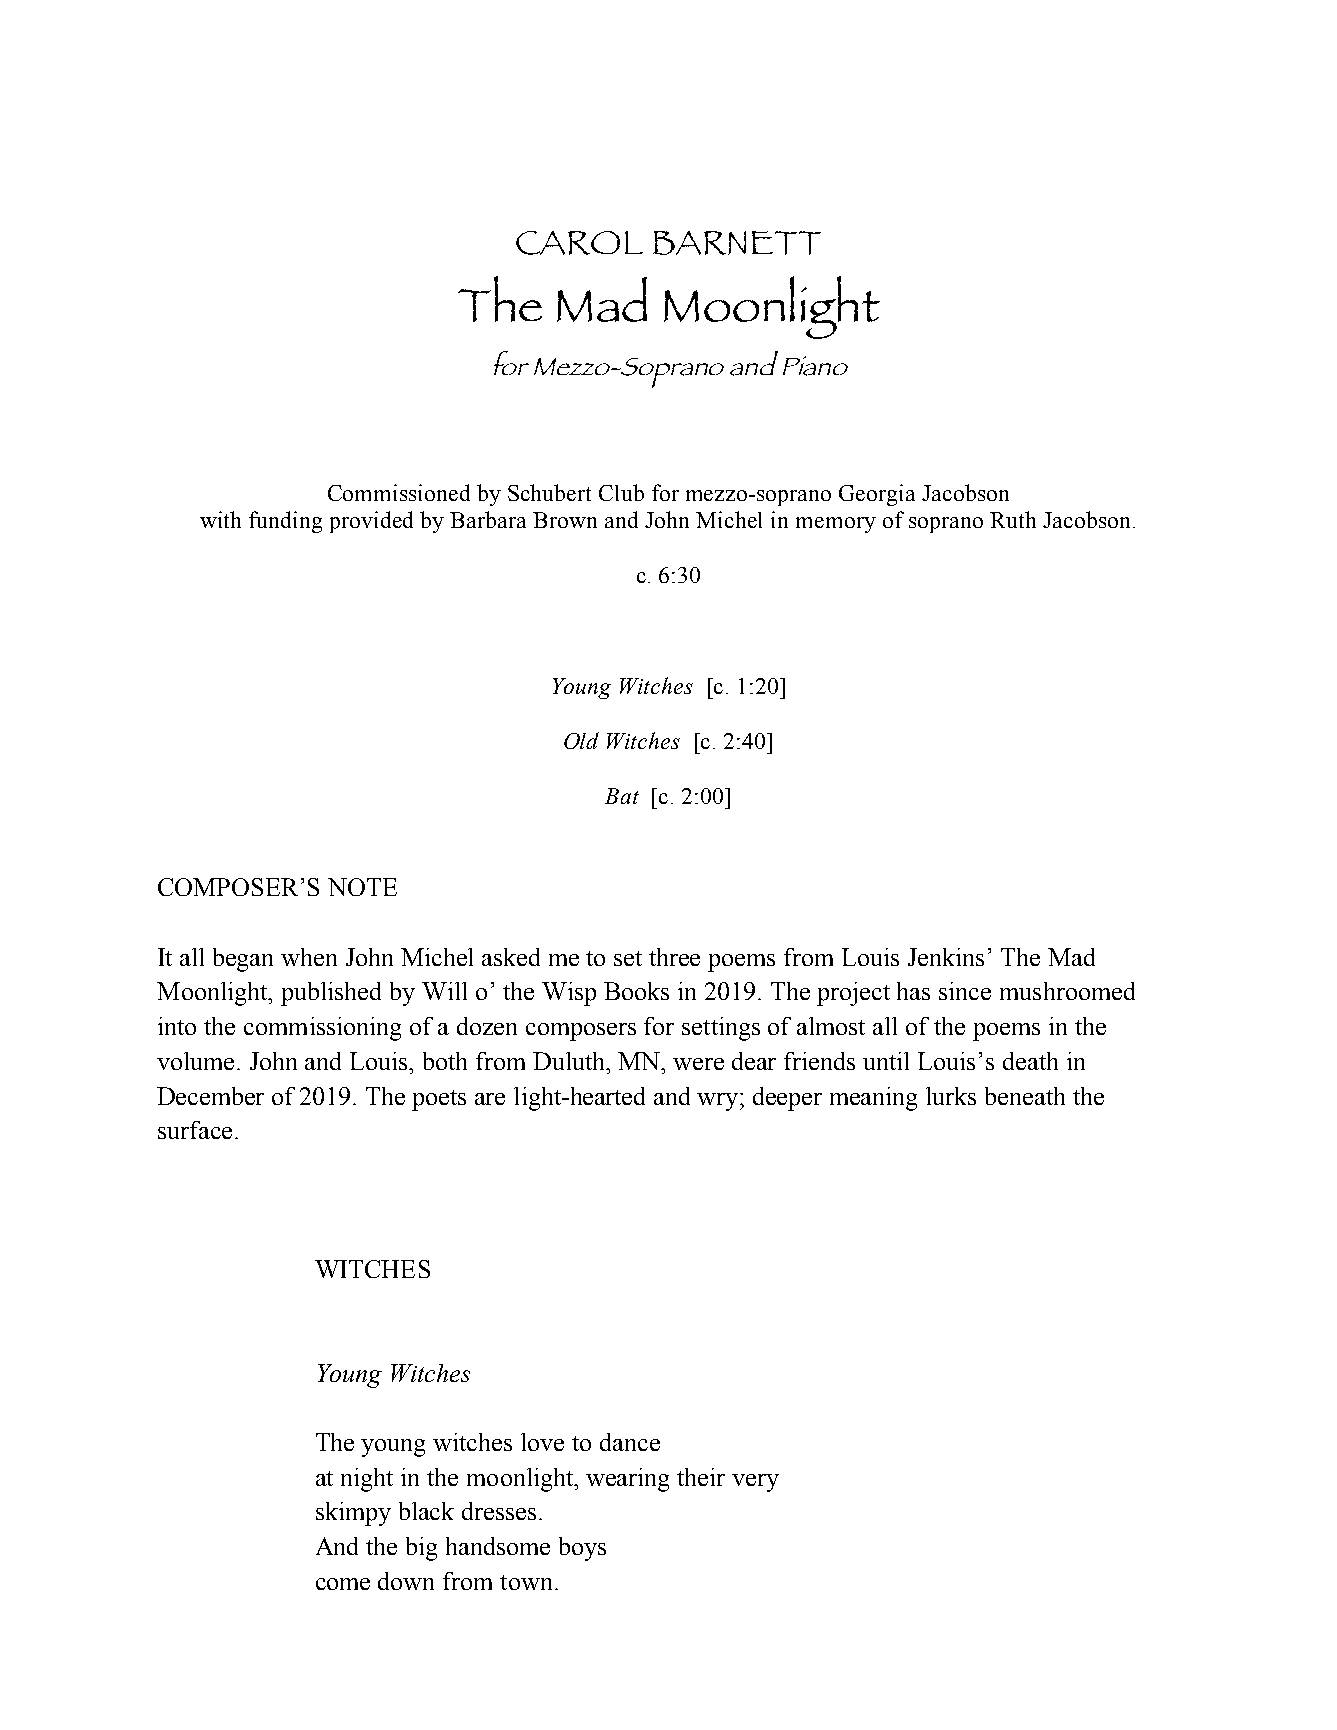 Image resolution: width=1337 pixels, height=1730 pixels. What do you see at coordinates (579, 243) in the page?
I see `CAROL` at bounding box center [579, 243].
